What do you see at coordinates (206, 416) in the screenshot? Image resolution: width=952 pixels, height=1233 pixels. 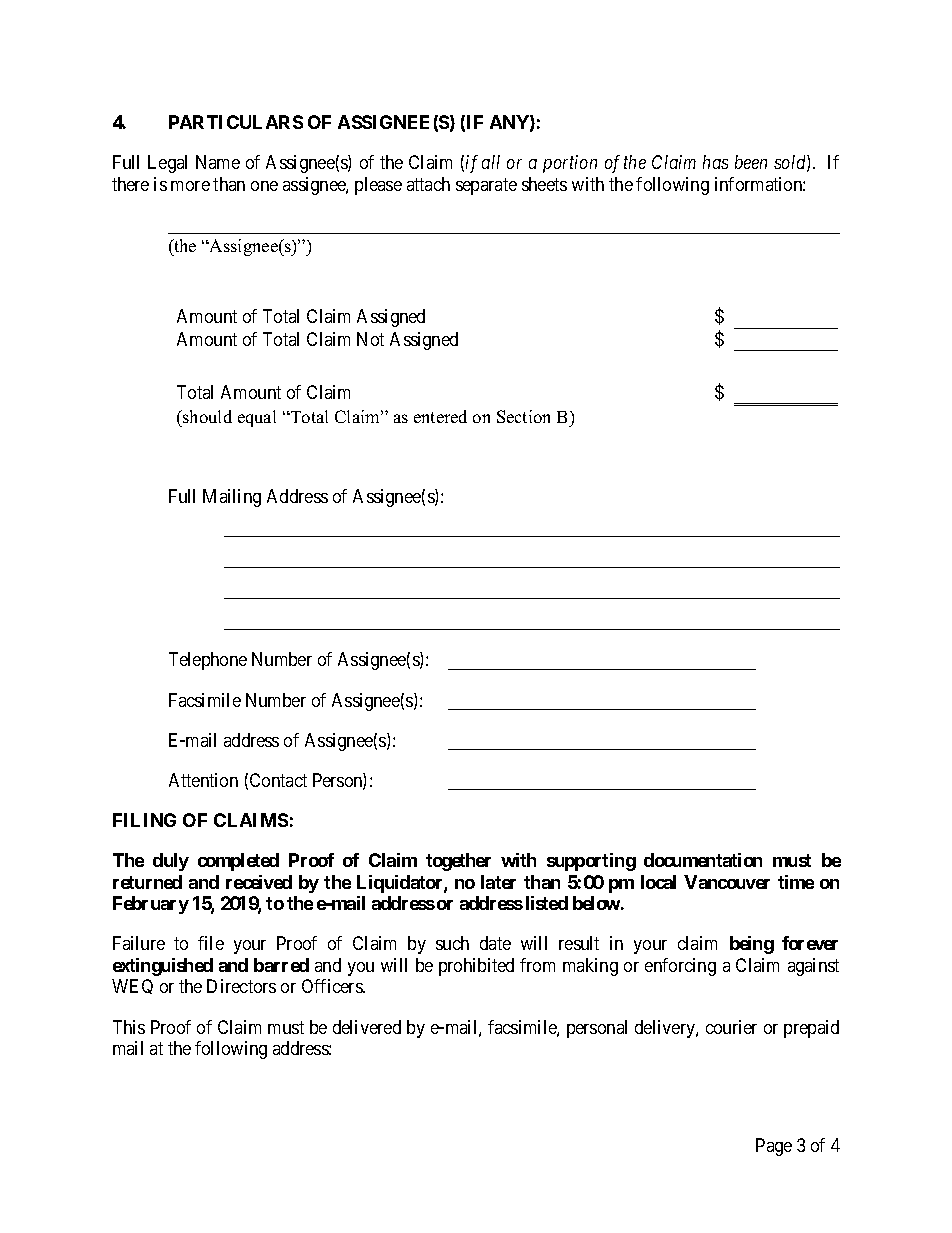 I see `should` at bounding box center [206, 416].
